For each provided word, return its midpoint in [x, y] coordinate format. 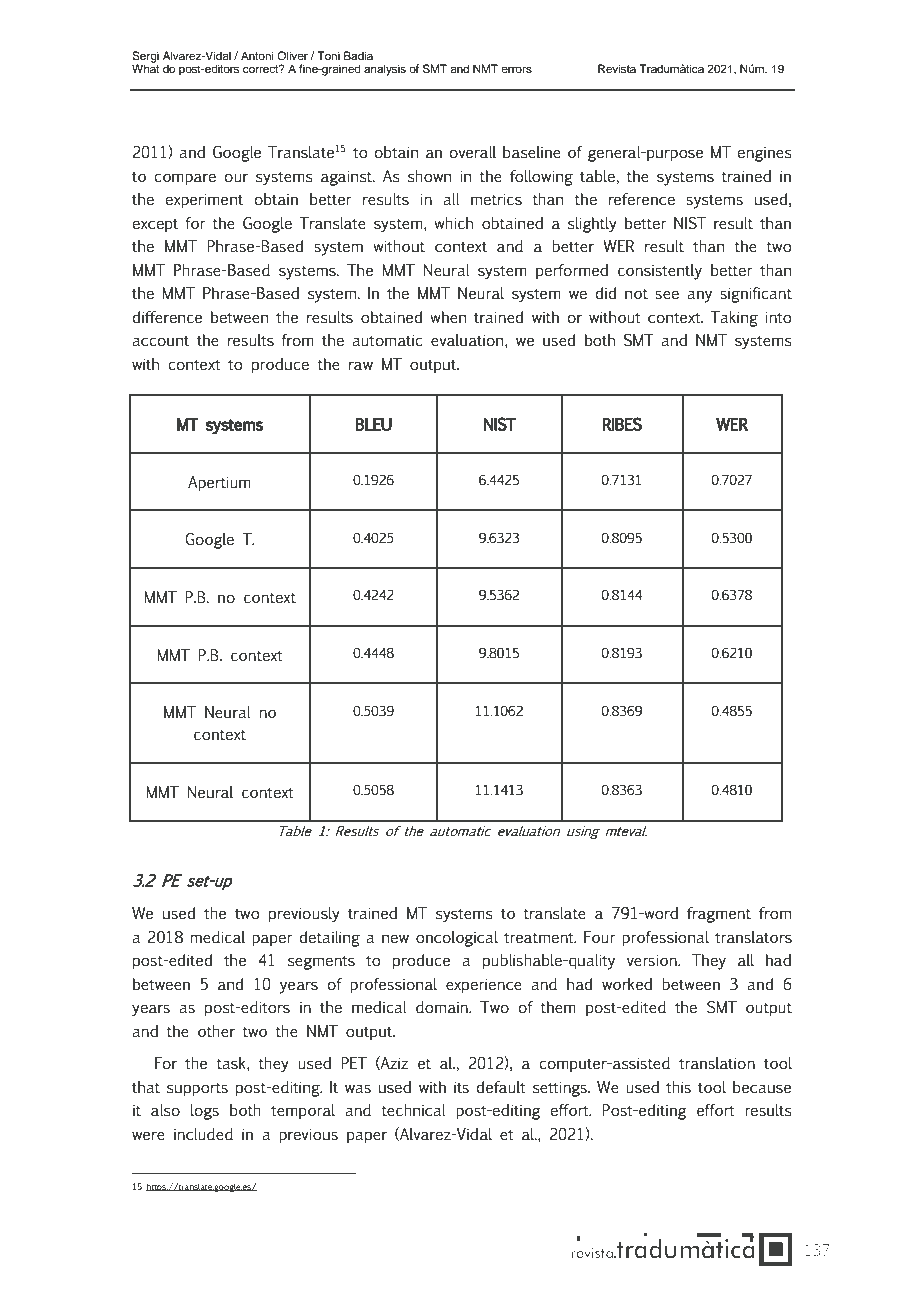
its [461, 1087]
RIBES [622, 424]
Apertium [219, 484]
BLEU [373, 424]
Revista [617, 68]
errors [516, 69]
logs [205, 1112]
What [145, 67]
